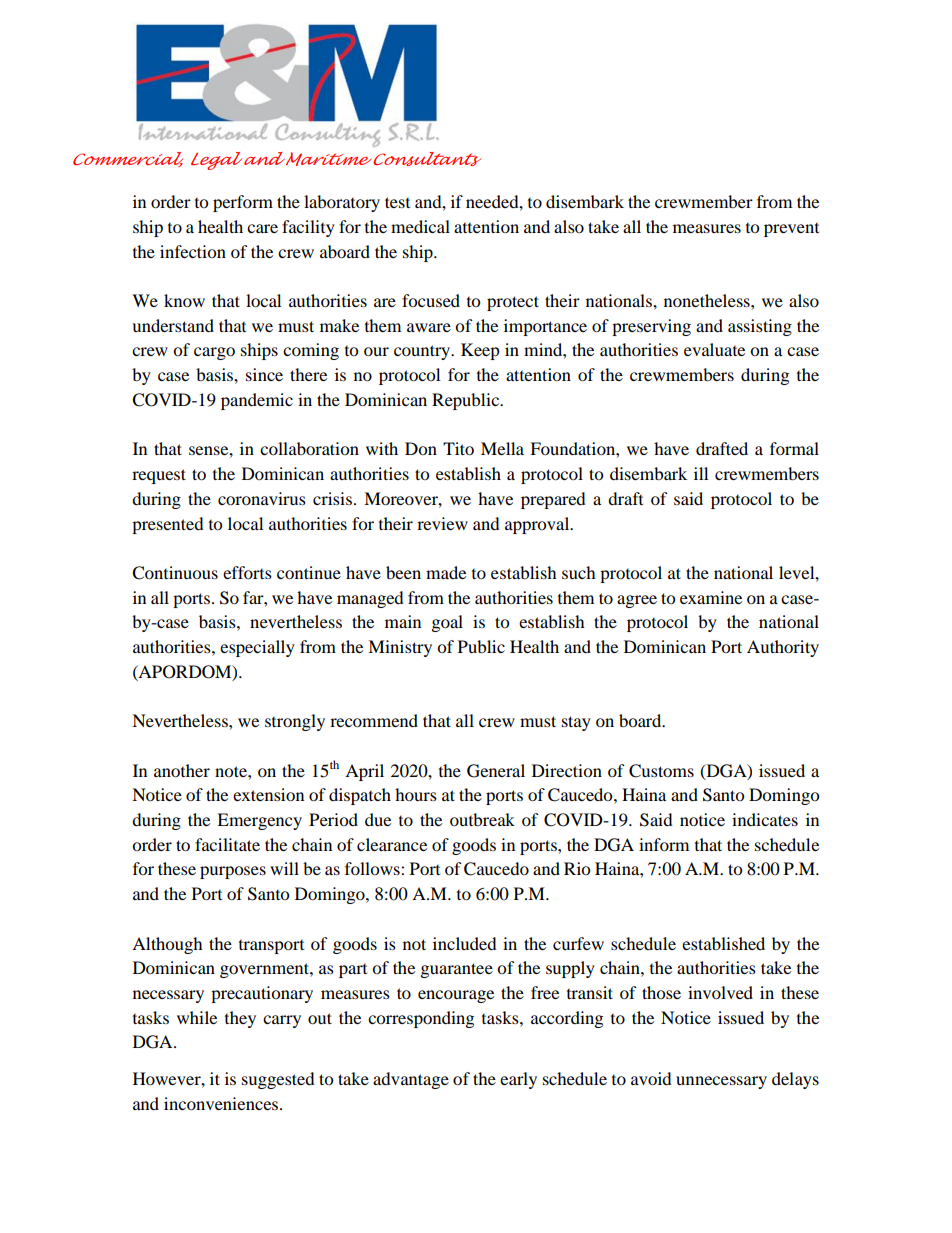 This page has width=952, height=1233. What do you see at coordinates (247, 572) in the page?
I see `efforts` at bounding box center [247, 572].
